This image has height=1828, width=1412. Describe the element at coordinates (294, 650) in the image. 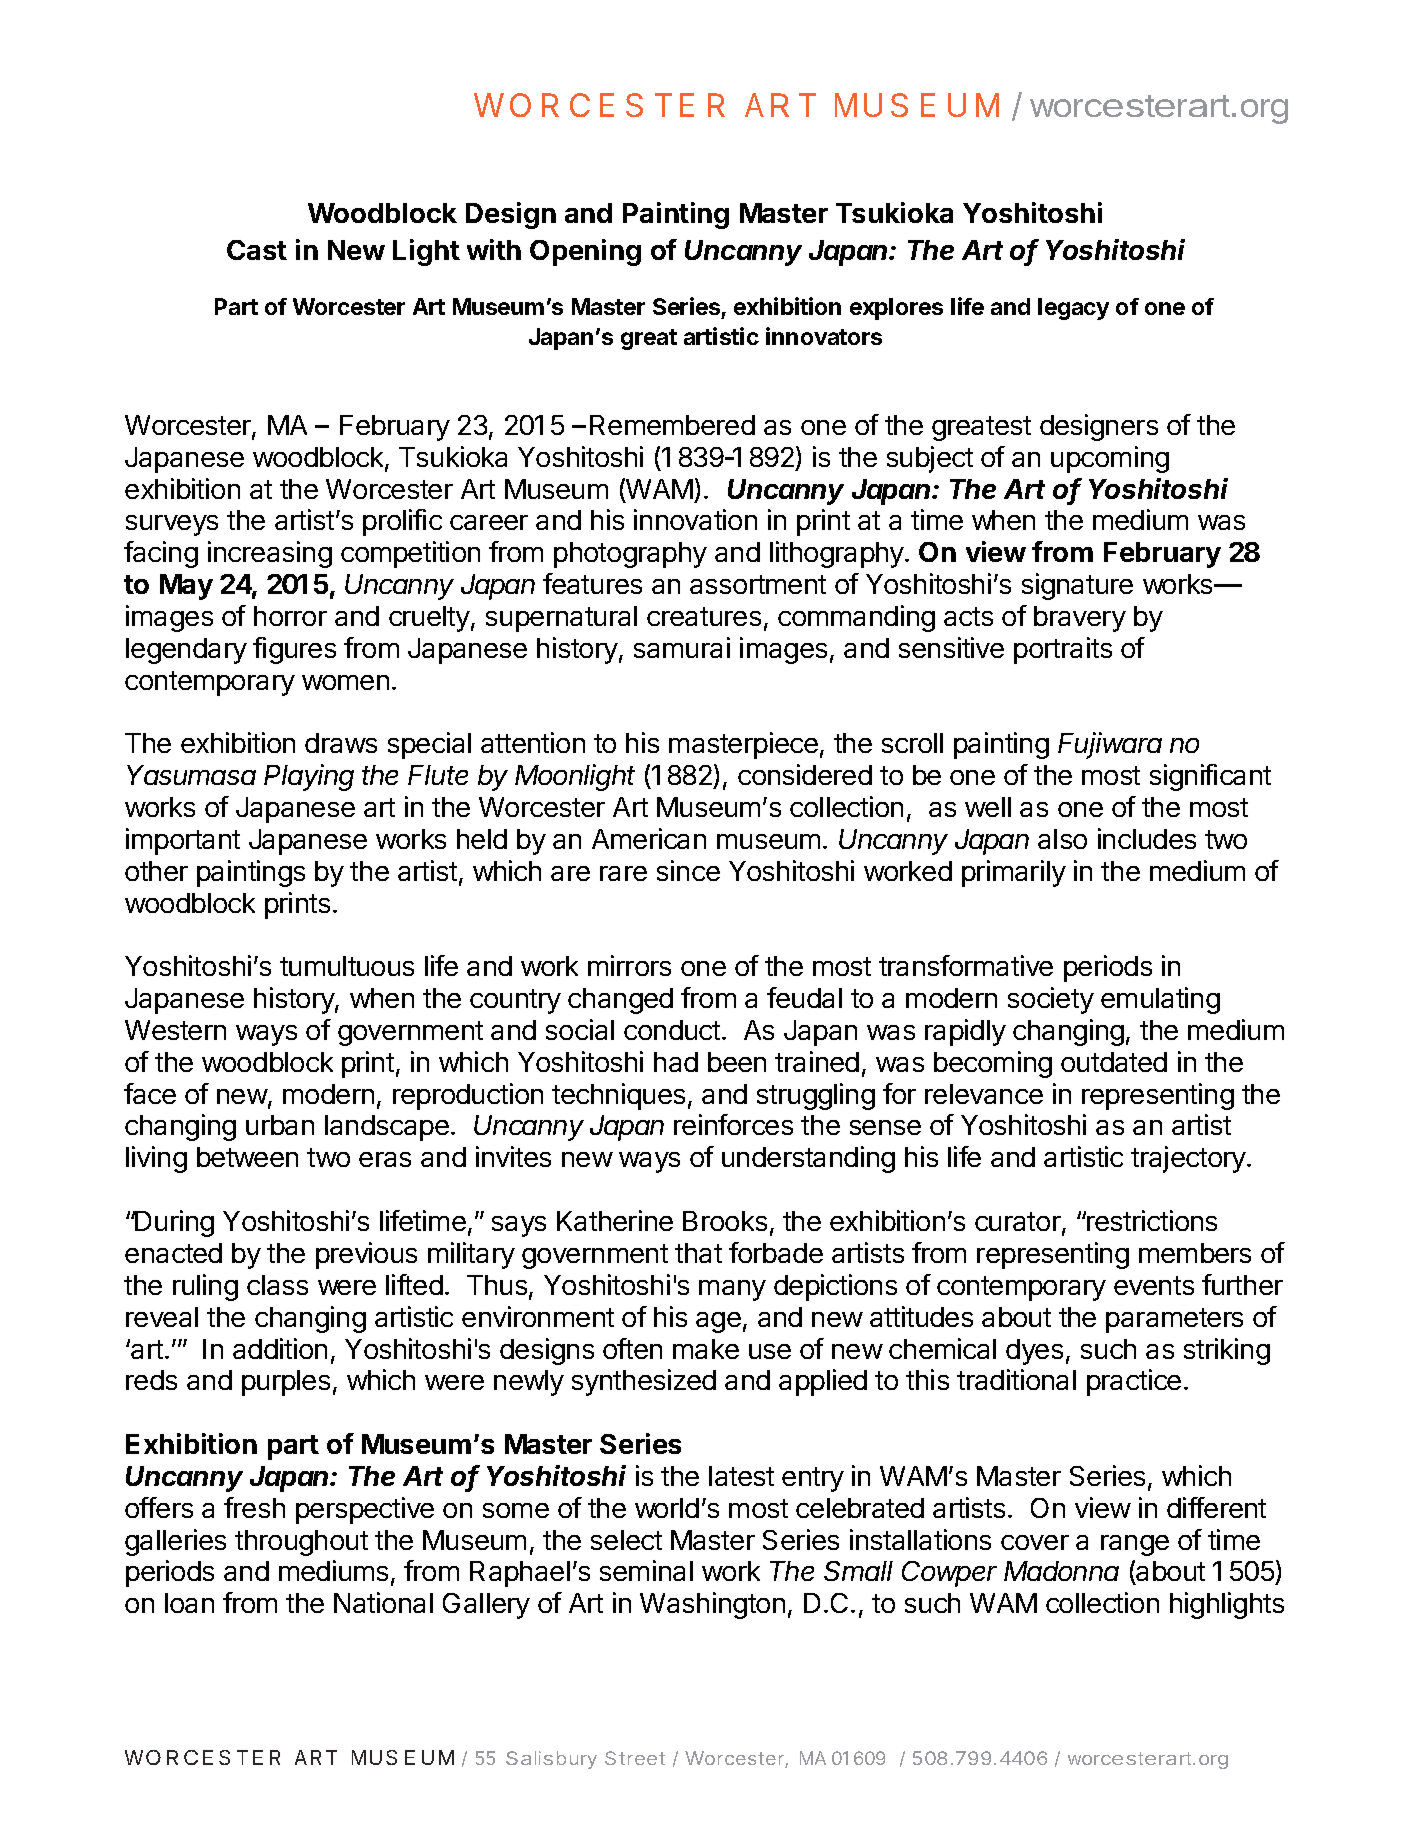

I see `figures` at that location.
